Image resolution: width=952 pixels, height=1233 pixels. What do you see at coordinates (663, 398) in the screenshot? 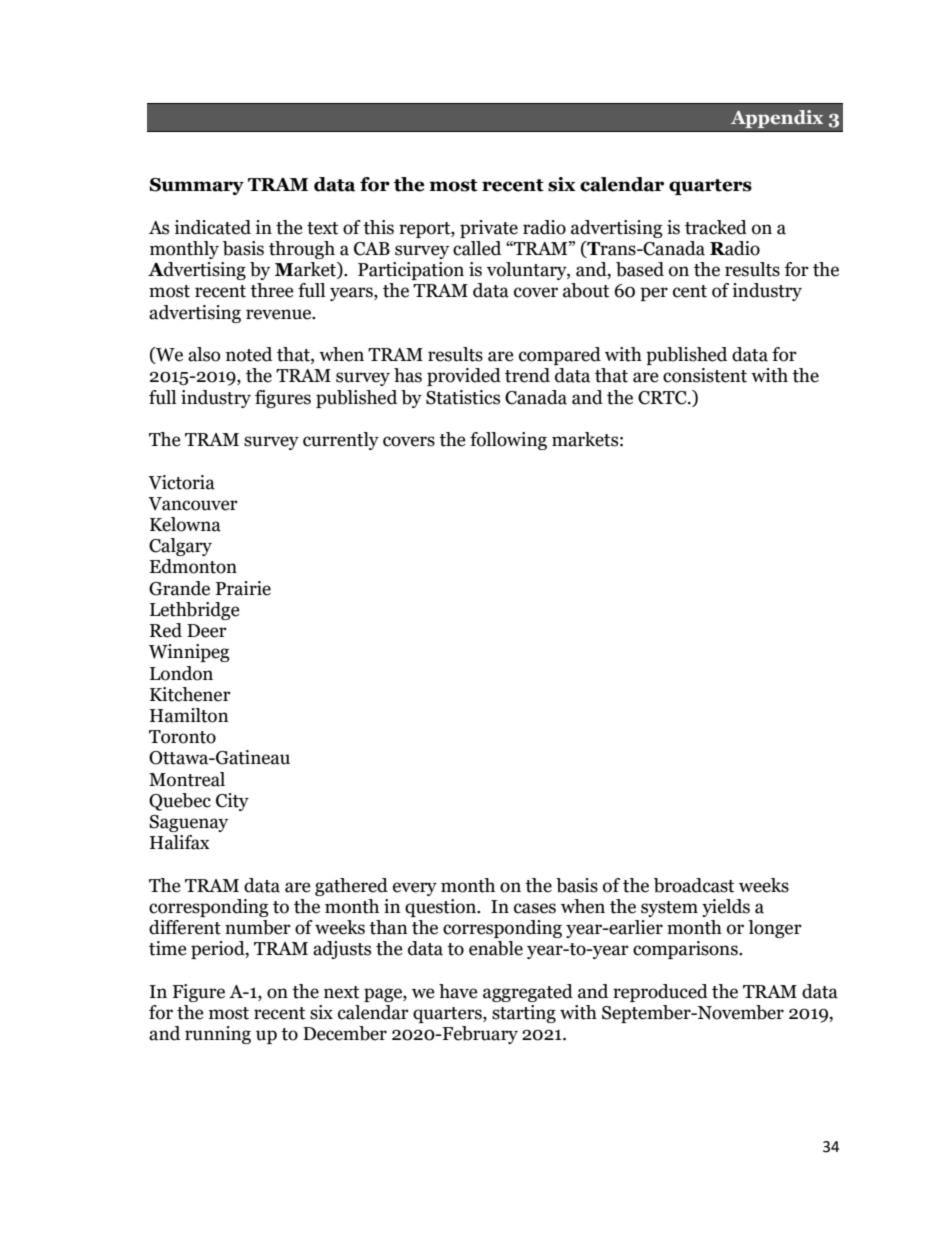
I see `CRTC` at bounding box center [663, 398].
